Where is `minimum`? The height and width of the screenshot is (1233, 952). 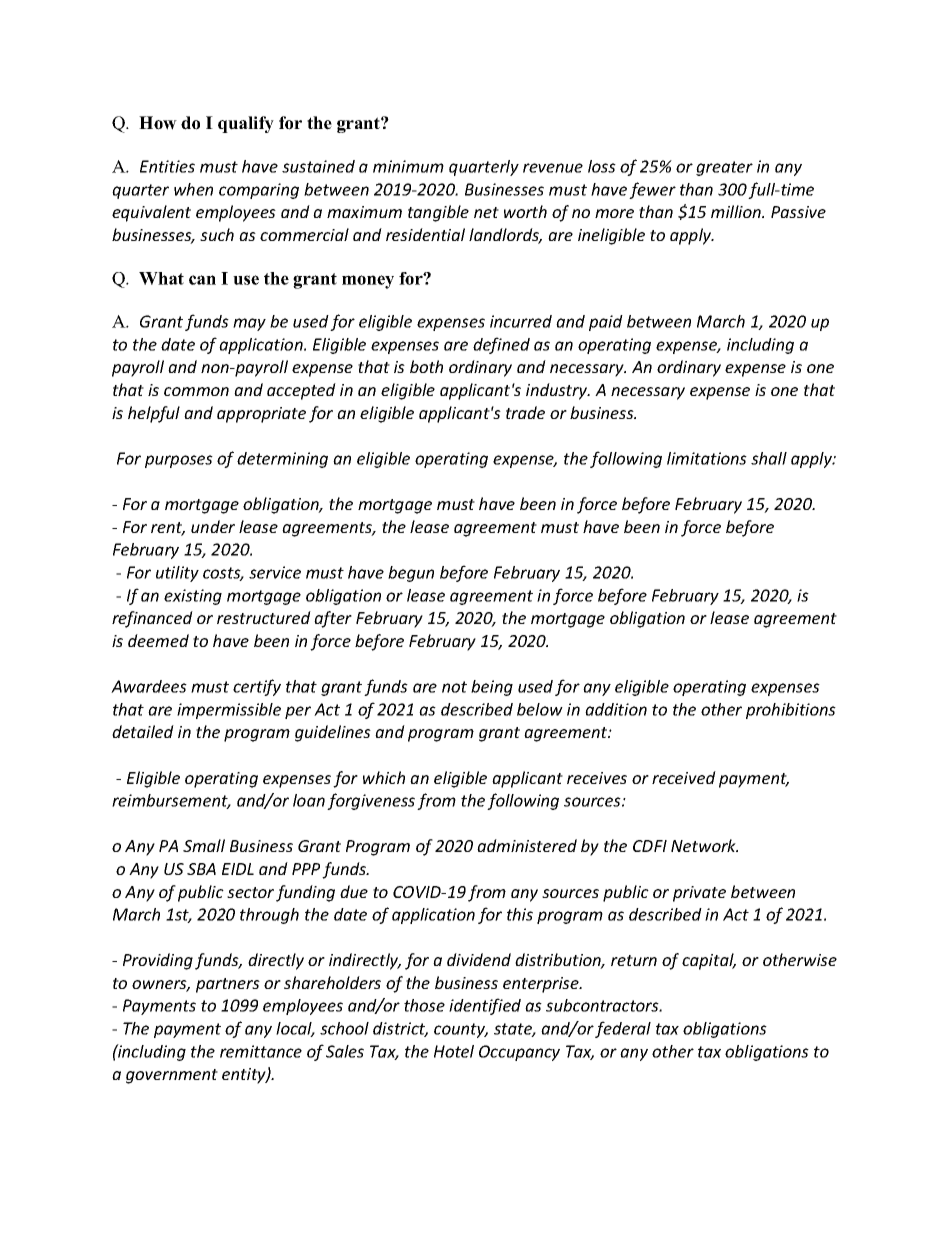 minimum is located at coordinates (408, 166).
